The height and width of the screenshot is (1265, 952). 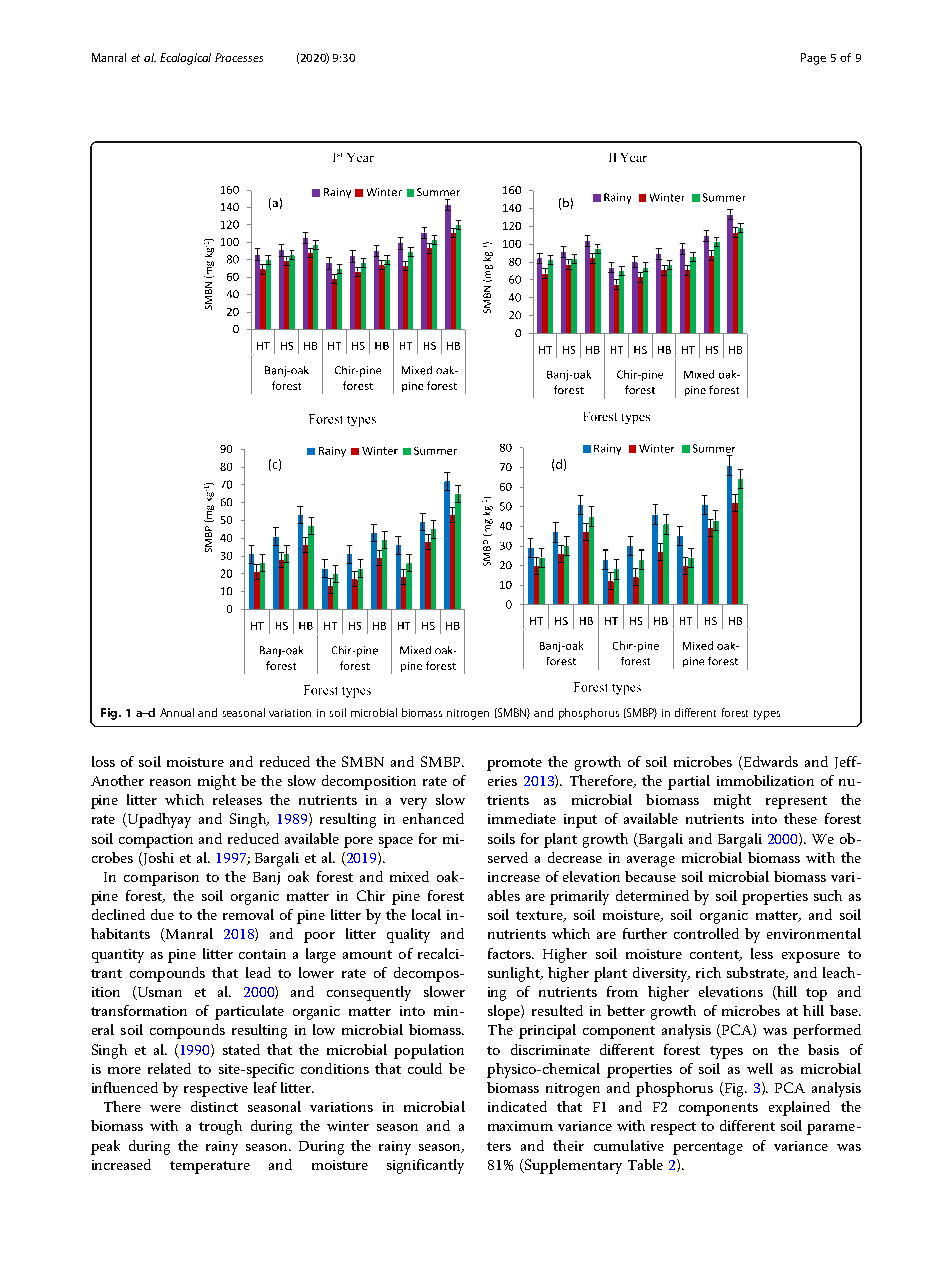 I want to click on trough, so click(x=220, y=1127).
